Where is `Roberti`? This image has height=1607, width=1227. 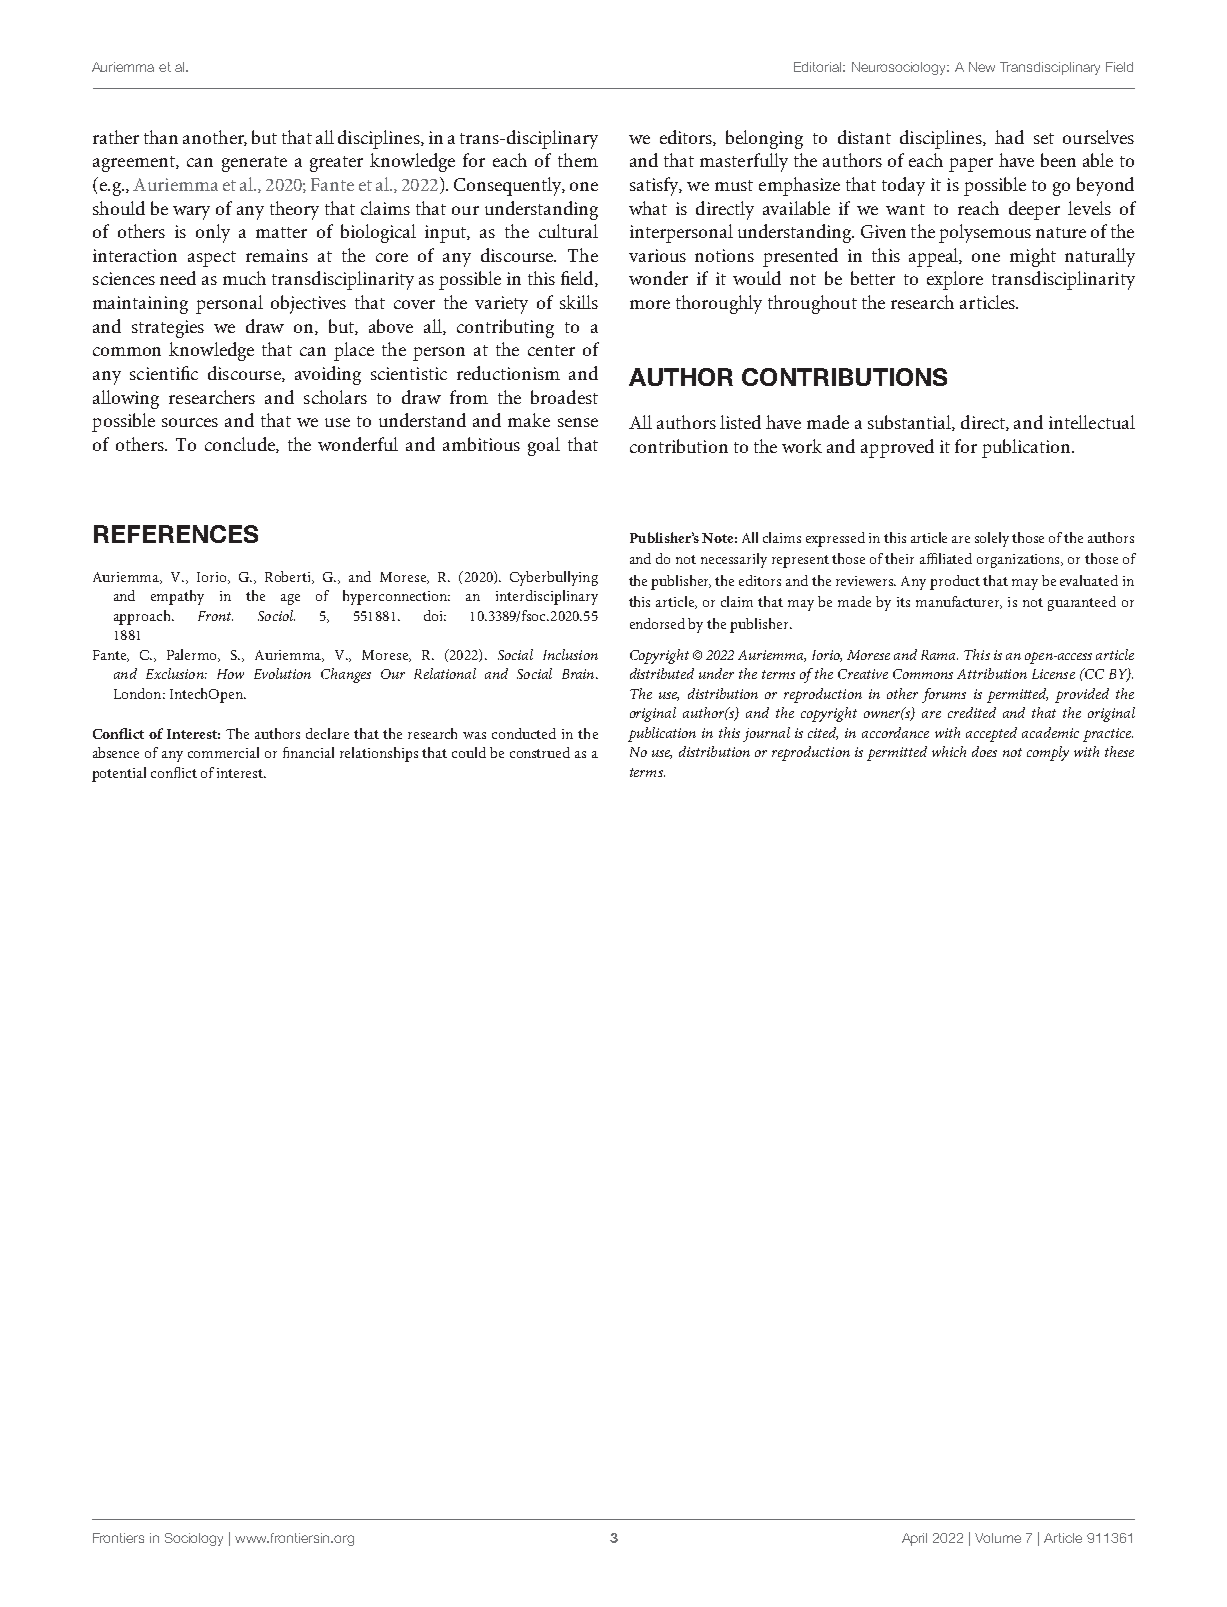 Roberti is located at coordinates (289, 577).
